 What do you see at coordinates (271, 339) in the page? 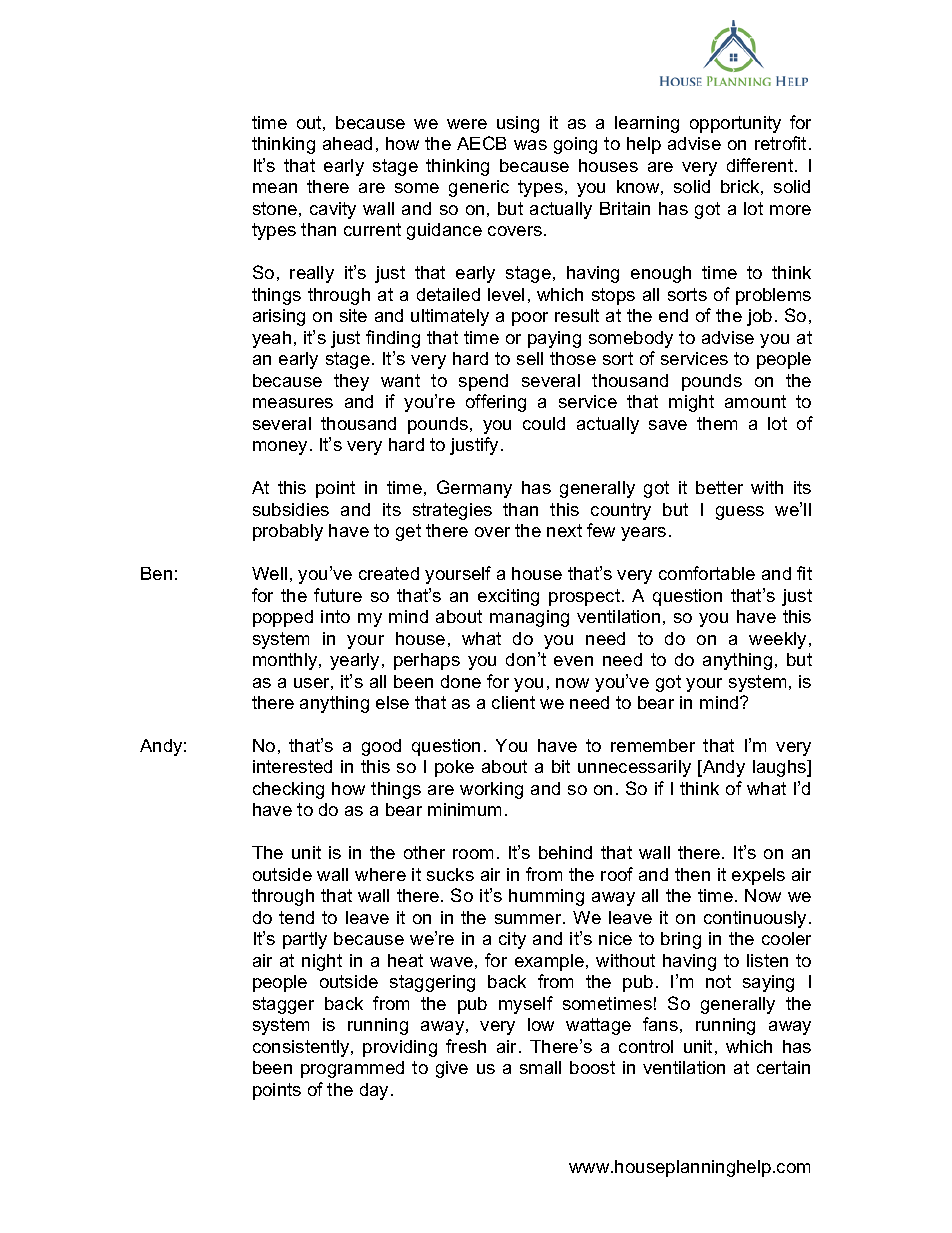
I see `yeah` at bounding box center [271, 339].
